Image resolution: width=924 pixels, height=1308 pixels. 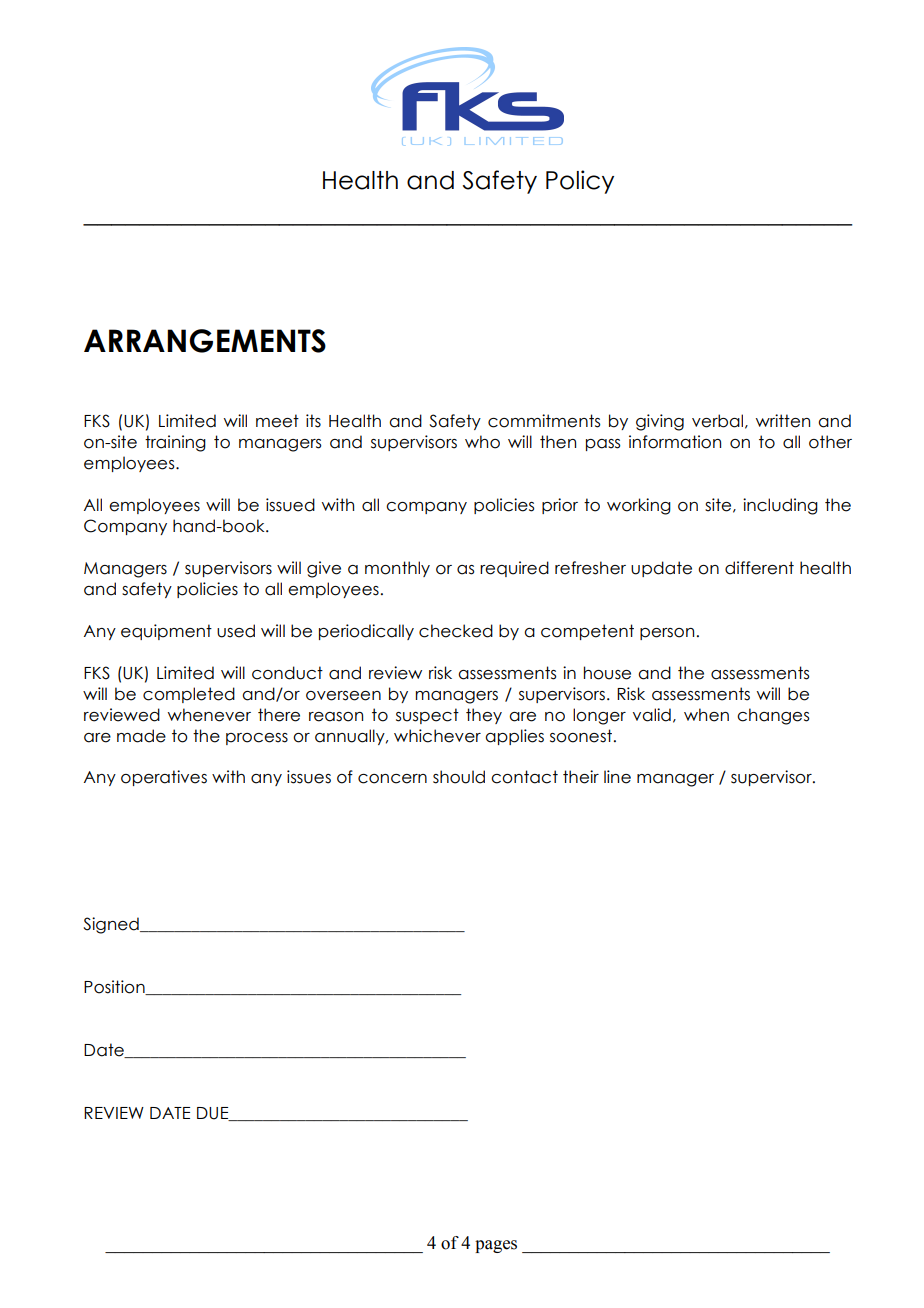 What do you see at coordinates (189, 695) in the document?
I see `completed` at bounding box center [189, 695].
